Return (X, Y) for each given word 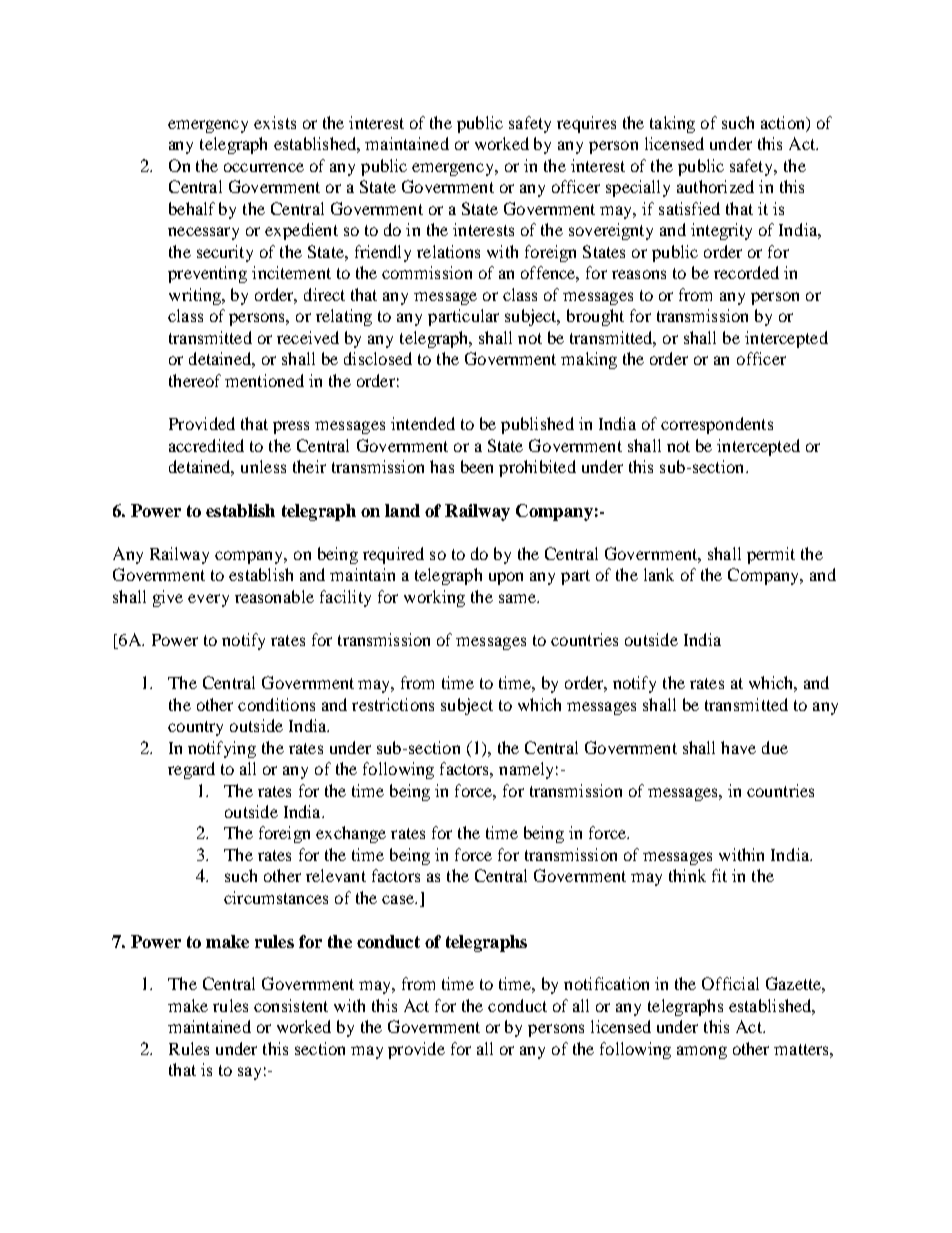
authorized (715, 186)
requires (586, 124)
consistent (291, 1005)
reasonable (274, 596)
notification (606, 983)
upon (506, 578)
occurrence (264, 167)
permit (771, 555)
